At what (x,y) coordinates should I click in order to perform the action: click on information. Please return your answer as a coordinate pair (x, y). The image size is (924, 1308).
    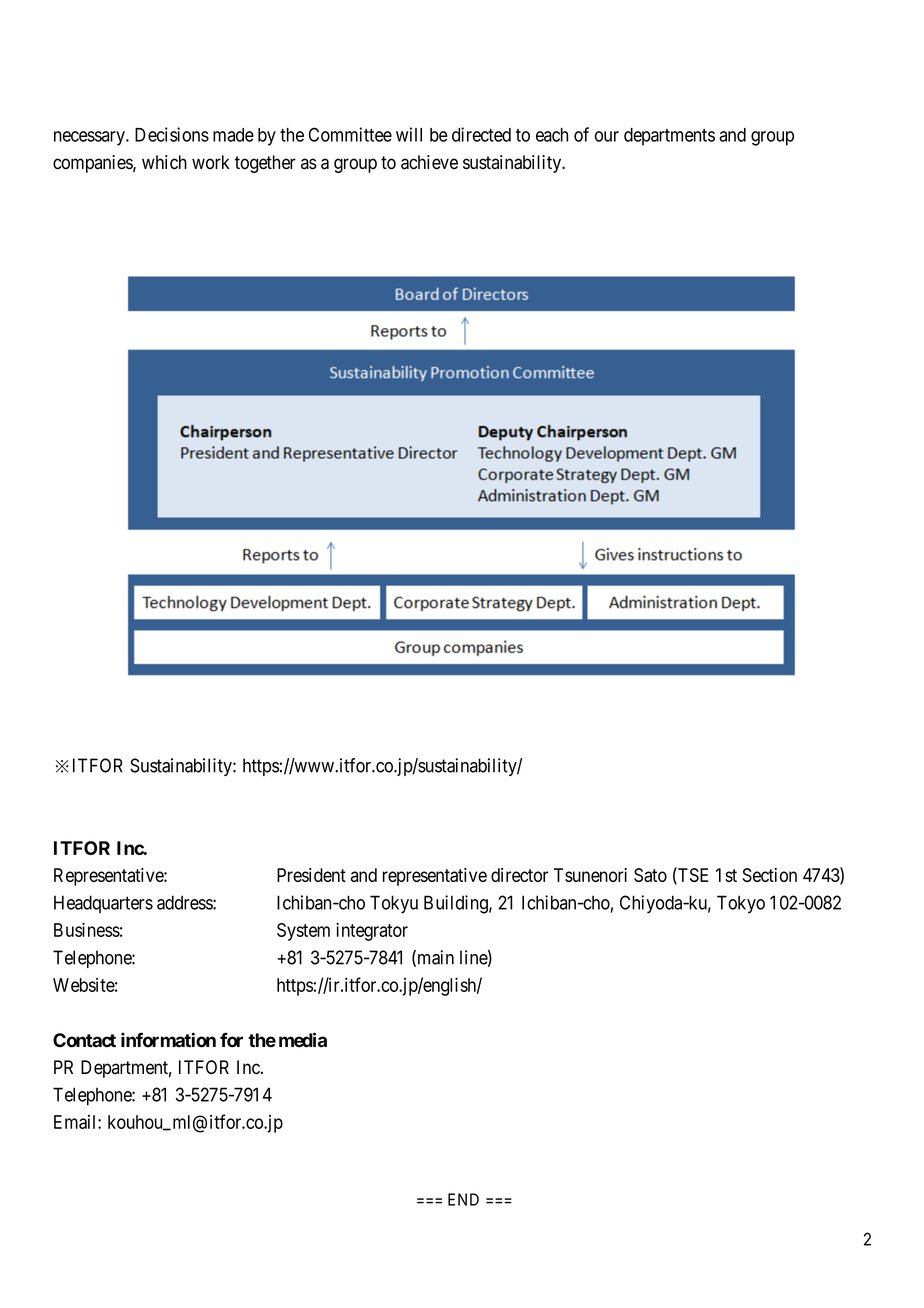
    Looking at the image, I should click on (168, 1040).
